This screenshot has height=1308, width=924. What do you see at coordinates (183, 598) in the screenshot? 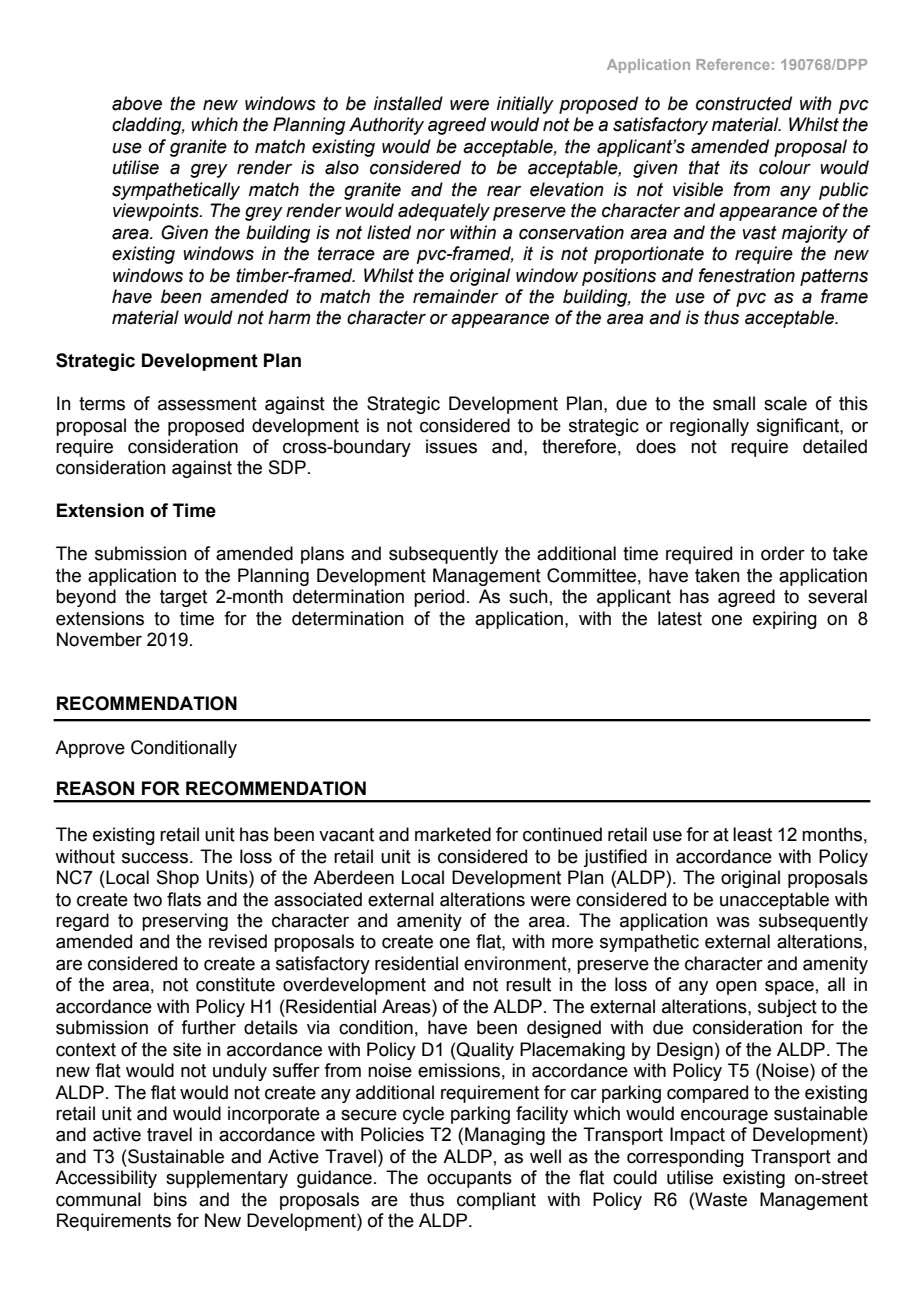
I see `target` at bounding box center [183, 598].
